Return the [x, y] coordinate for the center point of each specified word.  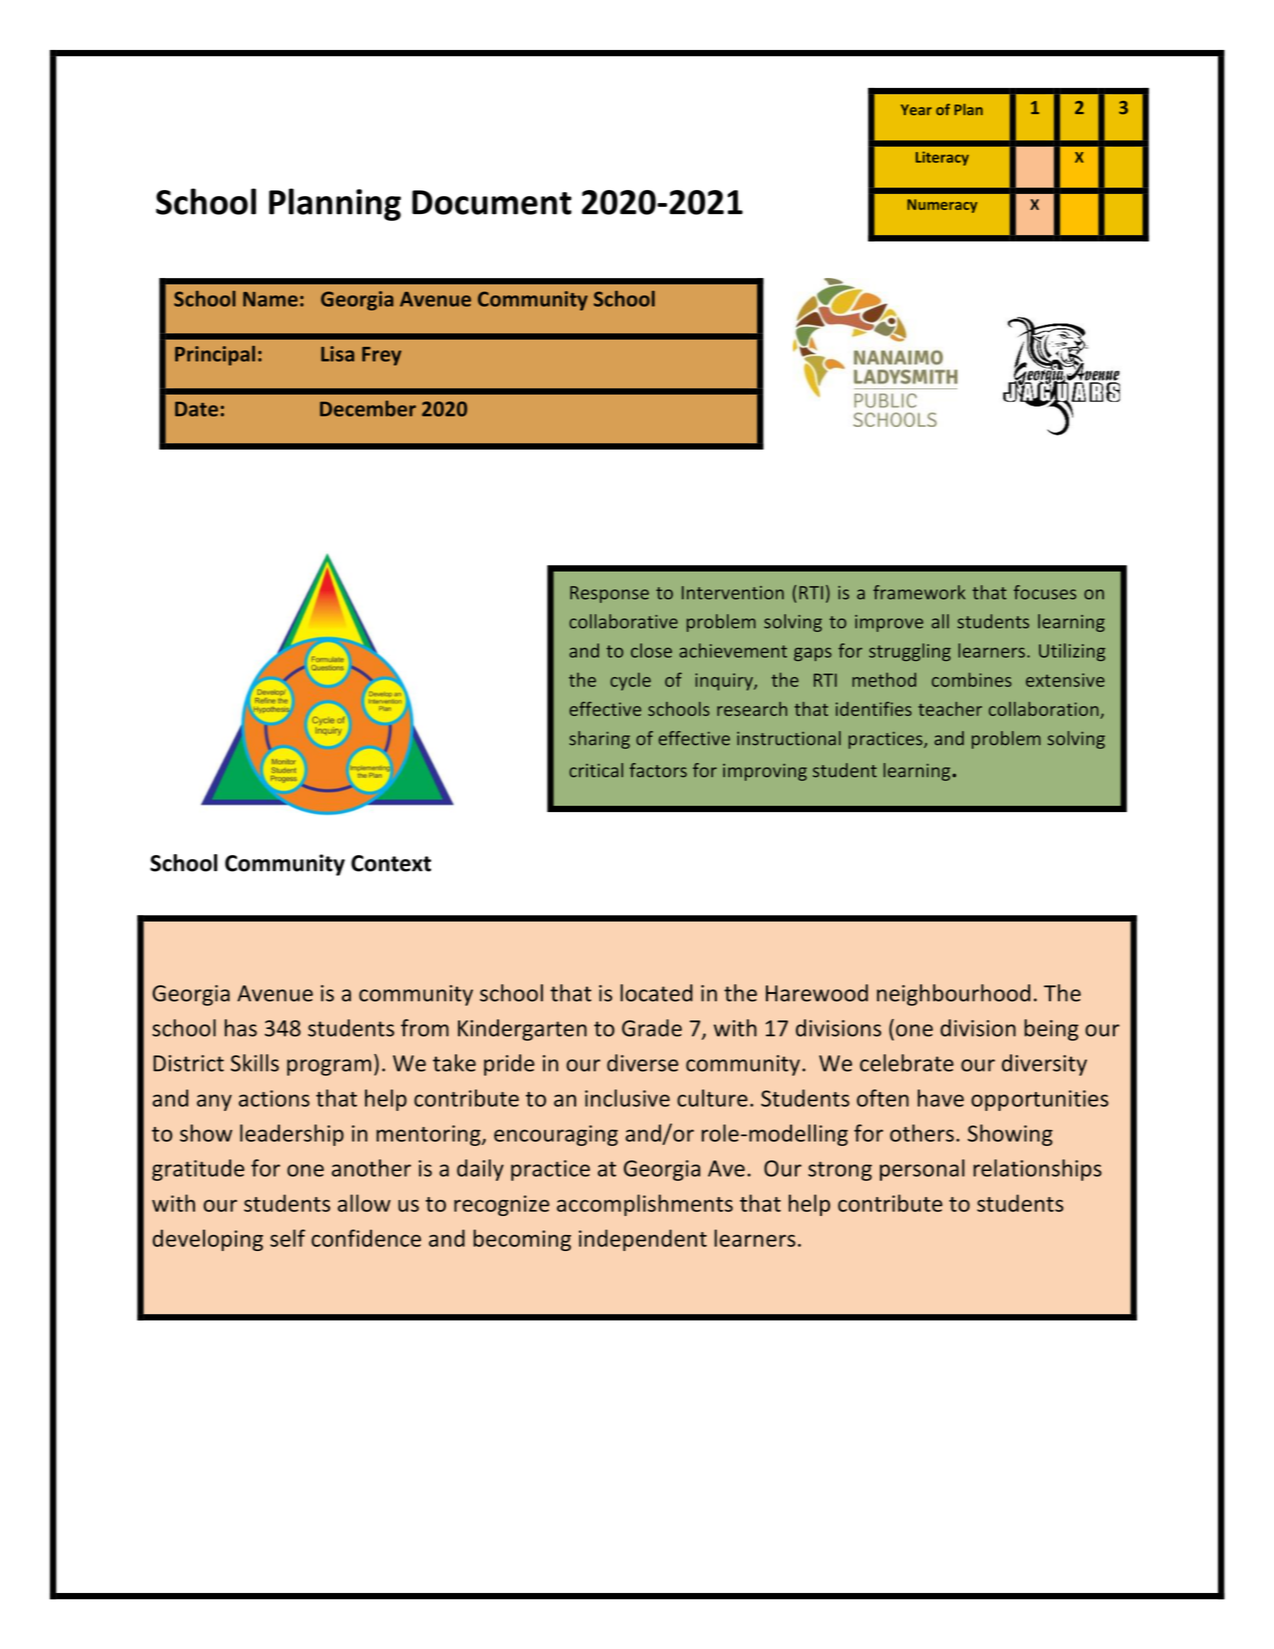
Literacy [942, 158]
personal [922, 1170]
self [287, 1238]
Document [492, 202]
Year [916, 109]
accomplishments [645, 1205]
